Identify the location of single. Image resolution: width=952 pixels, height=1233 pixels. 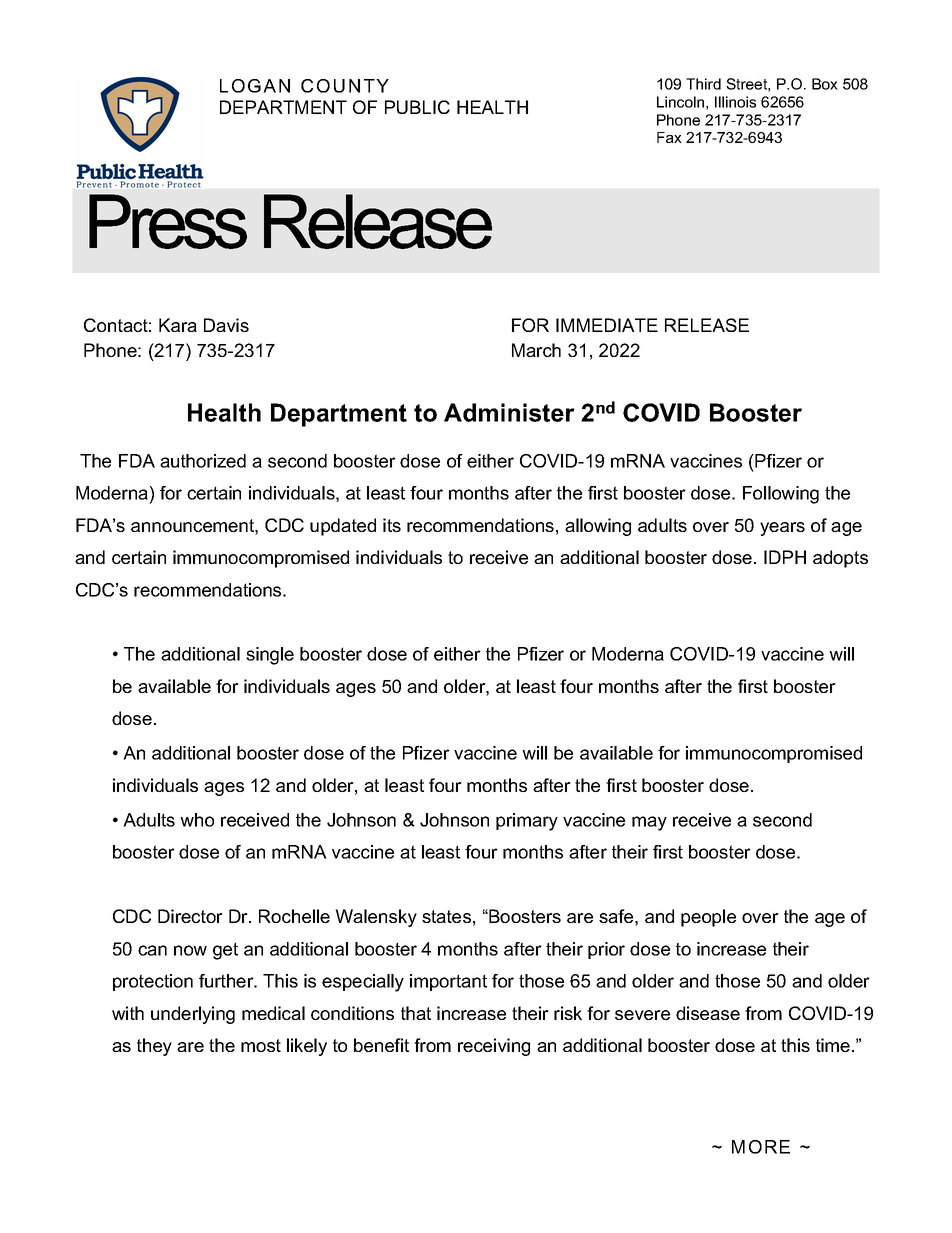
(270, 656).
